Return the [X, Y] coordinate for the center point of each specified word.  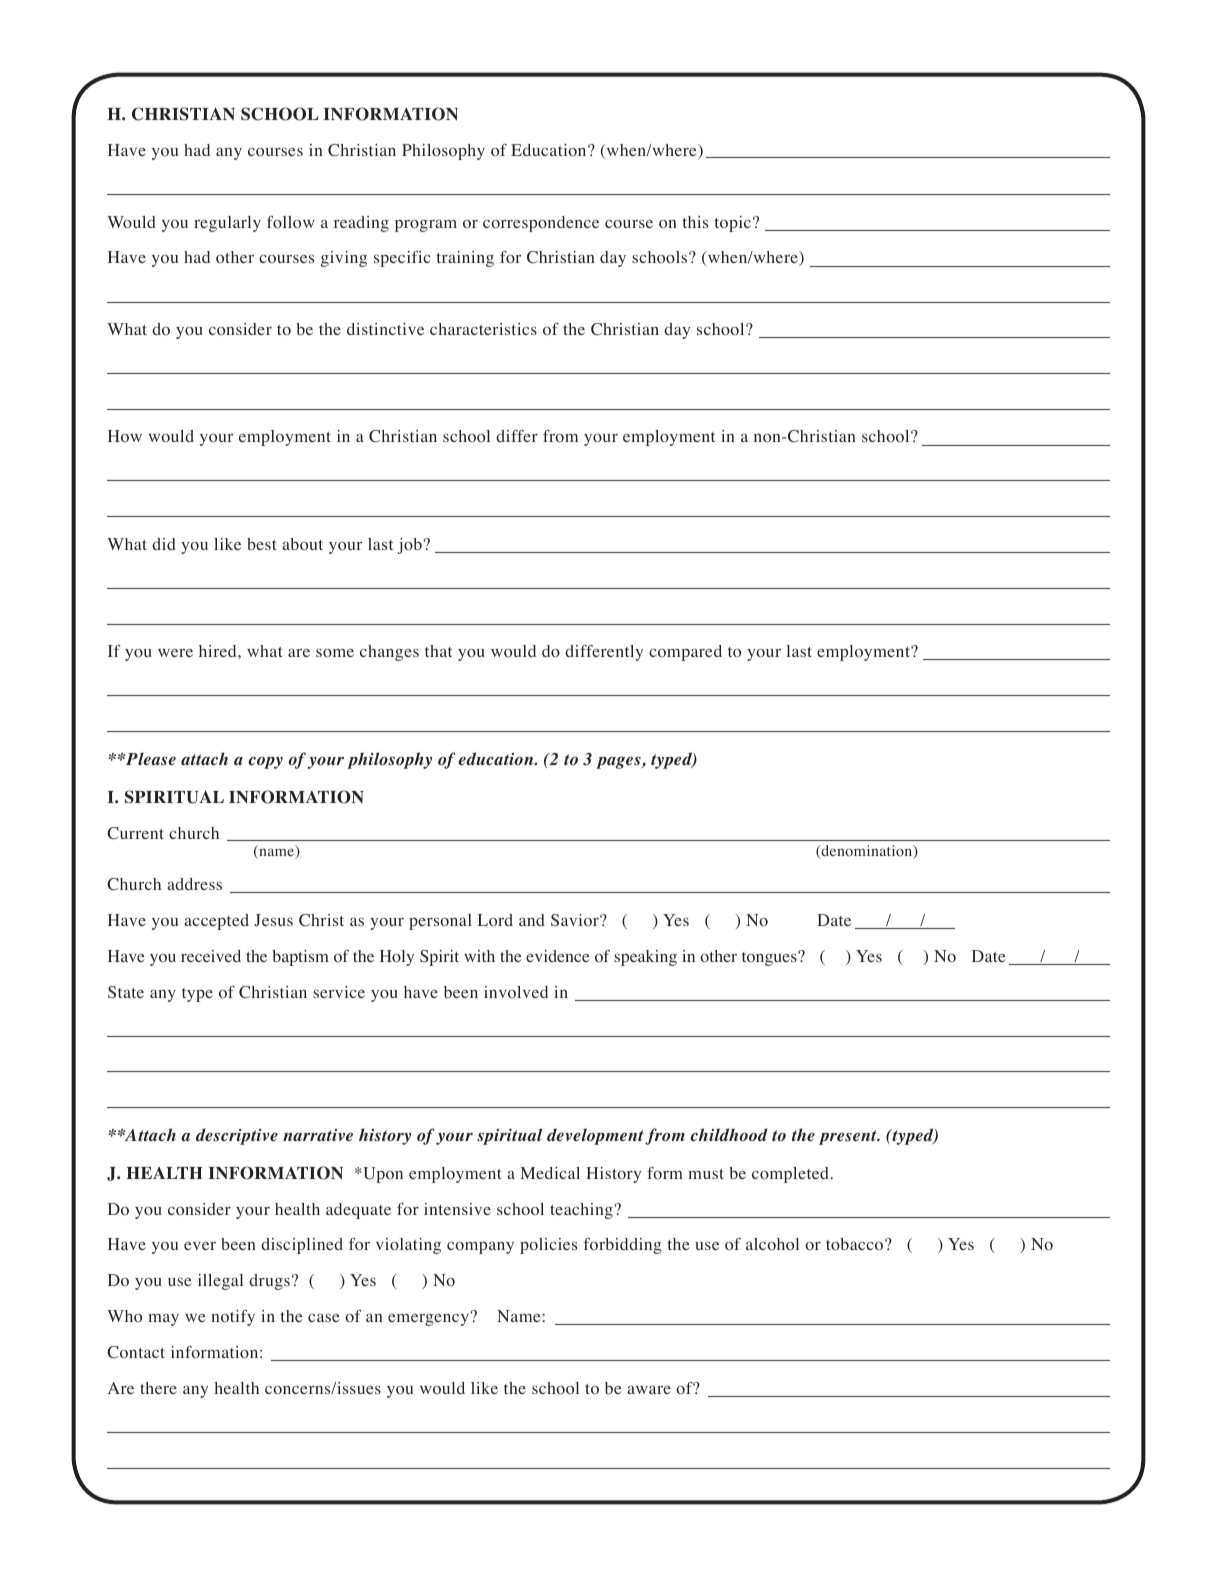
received [211, 956]
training [465, 259]
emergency [429, 1319]
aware [649, 1389]
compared [685, 653]
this [695, 222]
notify [233, 1318]
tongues [770, 958]
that [438, 651]
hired [219, 651]
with [479, 956]
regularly [227, 224]
